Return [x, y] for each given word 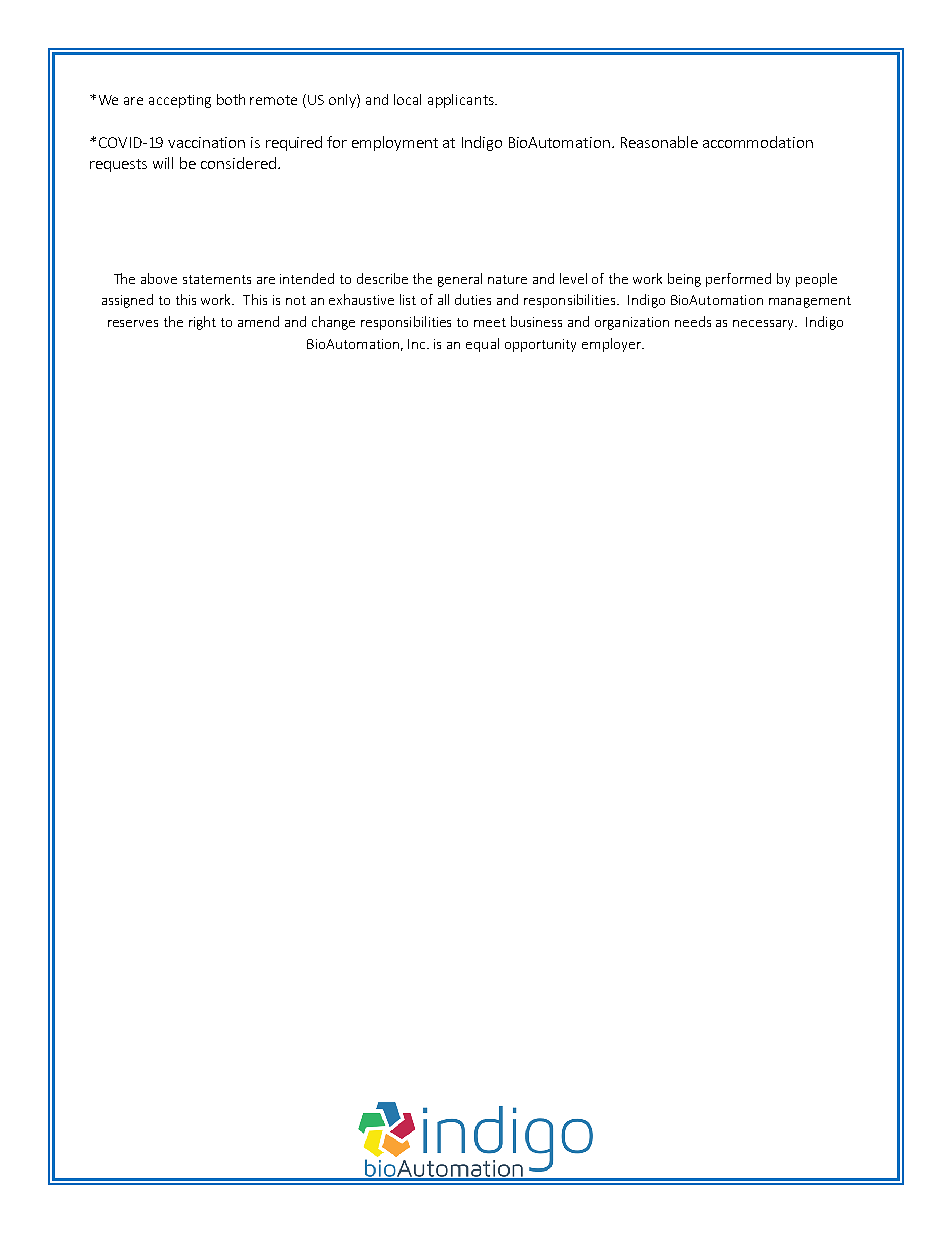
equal [482, 345]
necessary [765, 325]
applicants [462, 101]
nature [507, 279]
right [202, 323]
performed [738, 280]
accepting [180, 101]
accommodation [758, 142]
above [159, 278]
